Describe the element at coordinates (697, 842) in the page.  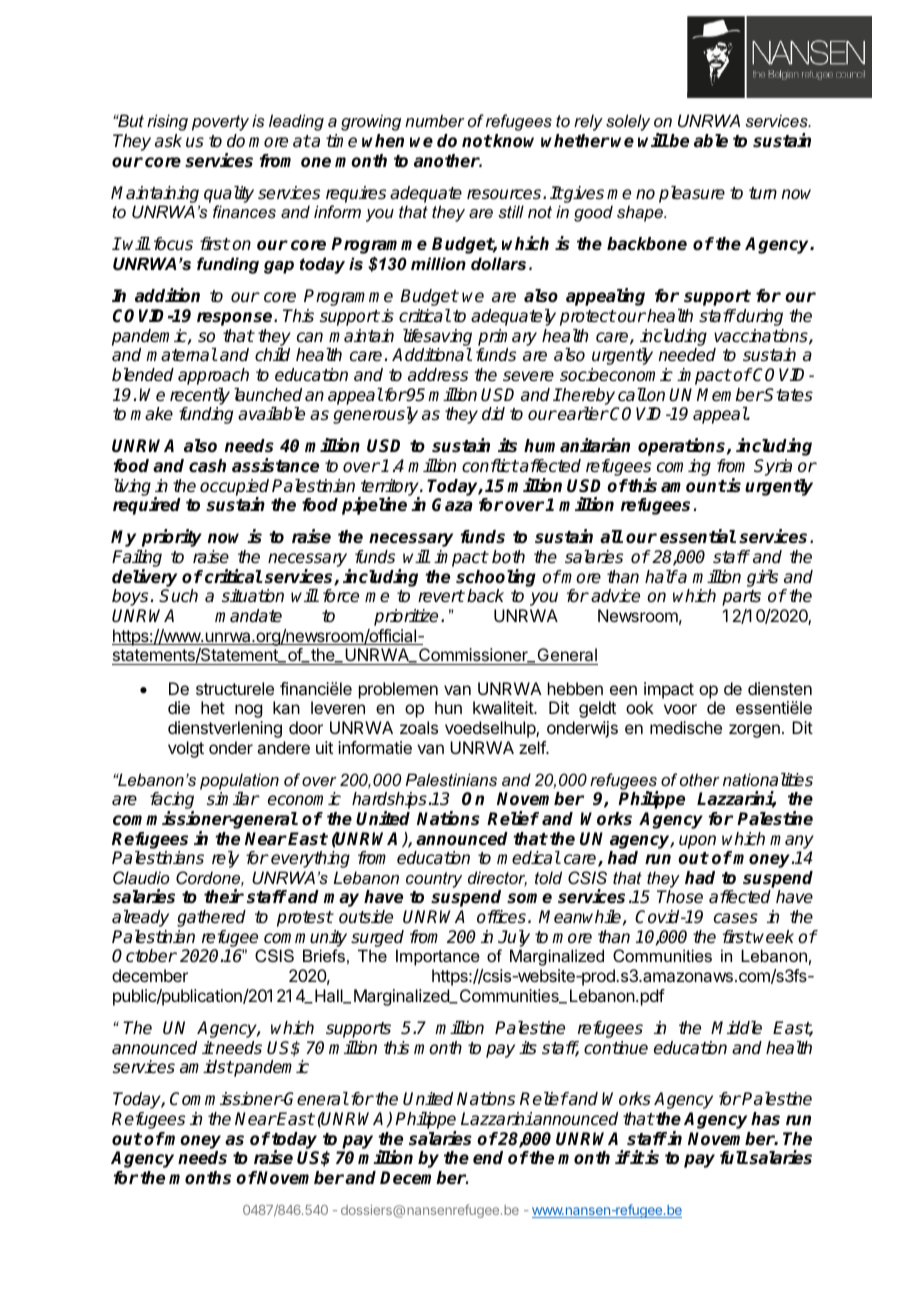
I see `upon` at that location.
